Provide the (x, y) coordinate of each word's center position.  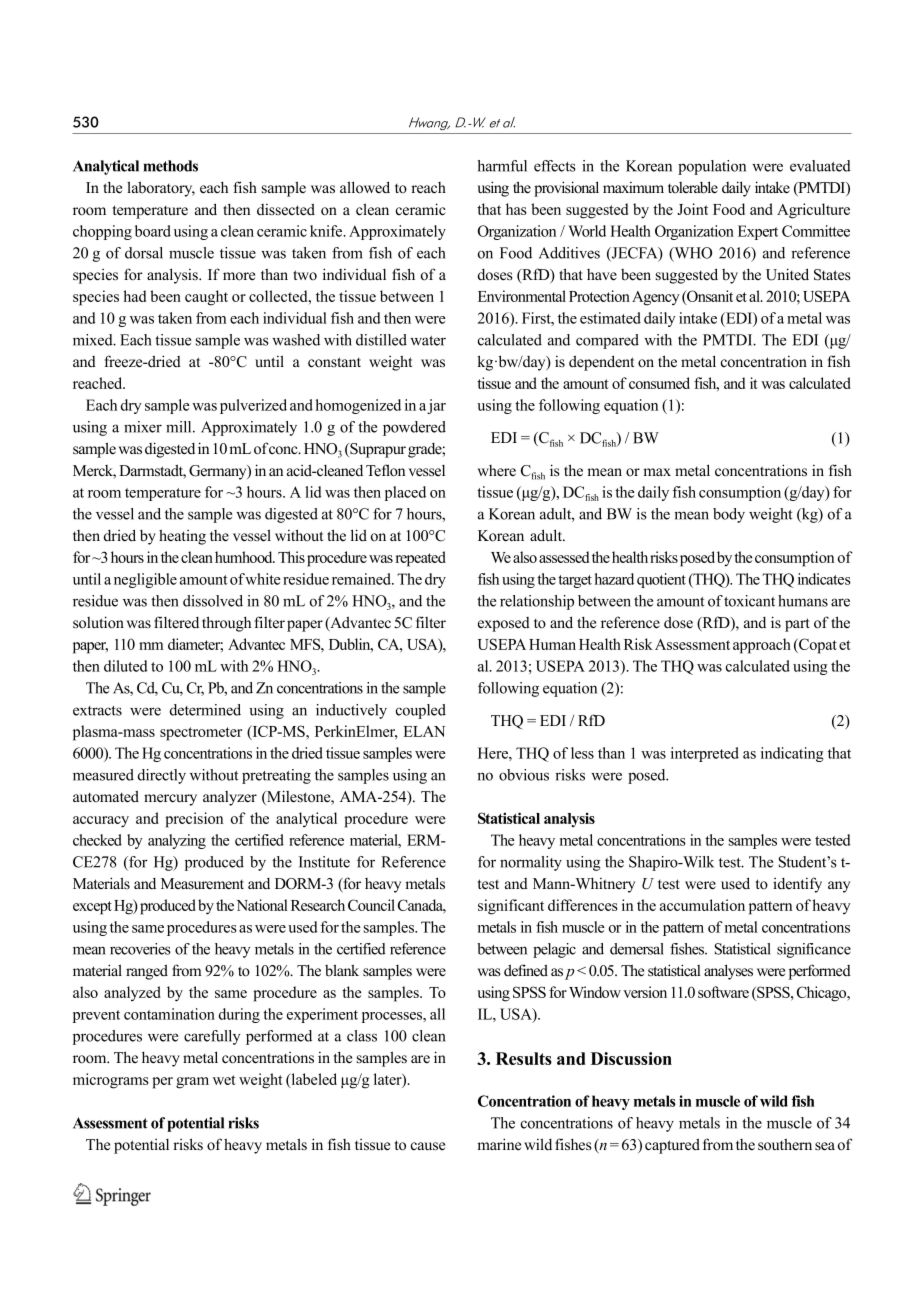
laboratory (161, 189)
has (516, 209)
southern (785, 1144)
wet (224, 1080)
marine (499, 1144)
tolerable (693, 187)
